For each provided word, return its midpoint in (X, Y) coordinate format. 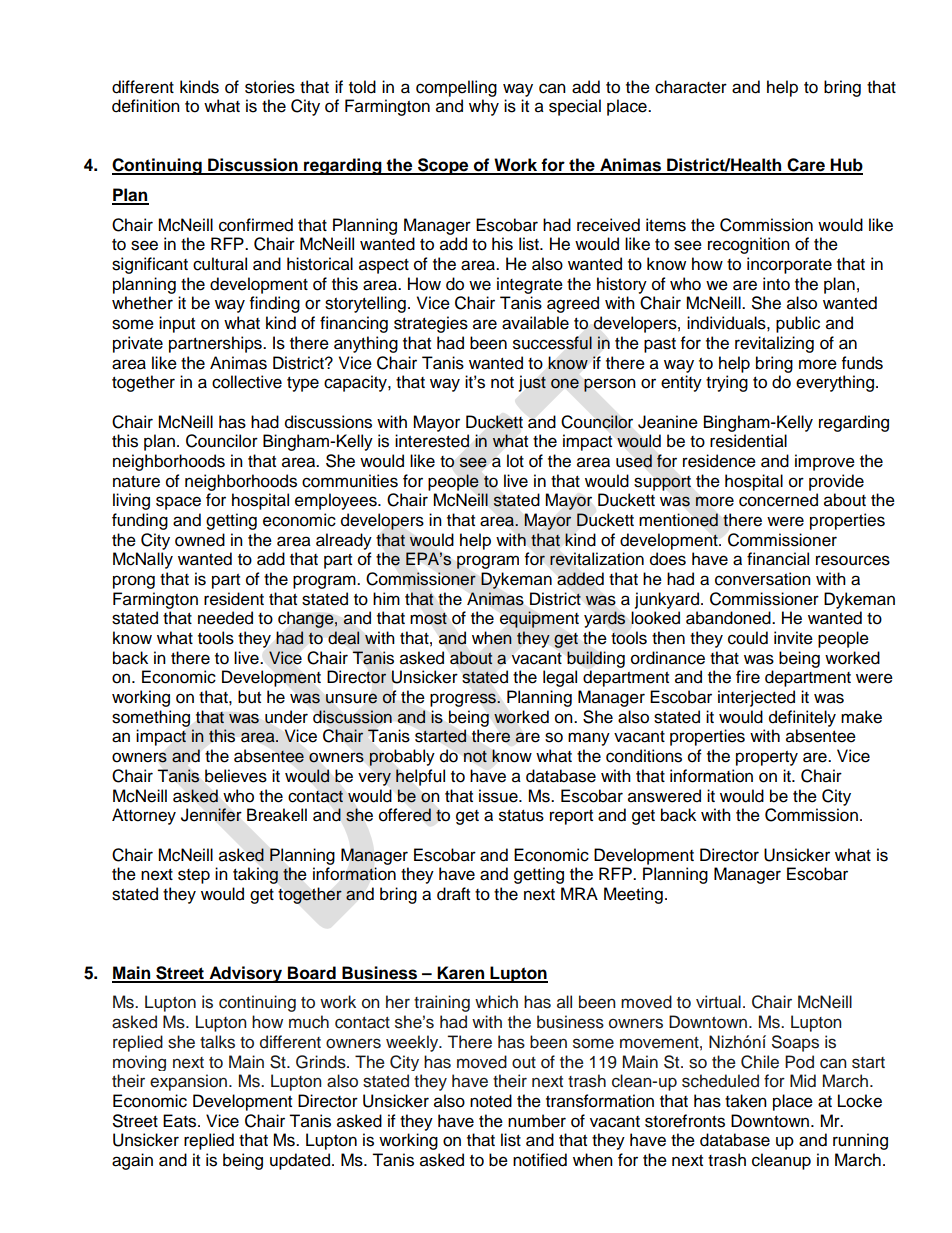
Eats (181, 1121)
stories (270, 87)
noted (491, 1101)
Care (806, 166)
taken (746, 1101)
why (484, 107)
